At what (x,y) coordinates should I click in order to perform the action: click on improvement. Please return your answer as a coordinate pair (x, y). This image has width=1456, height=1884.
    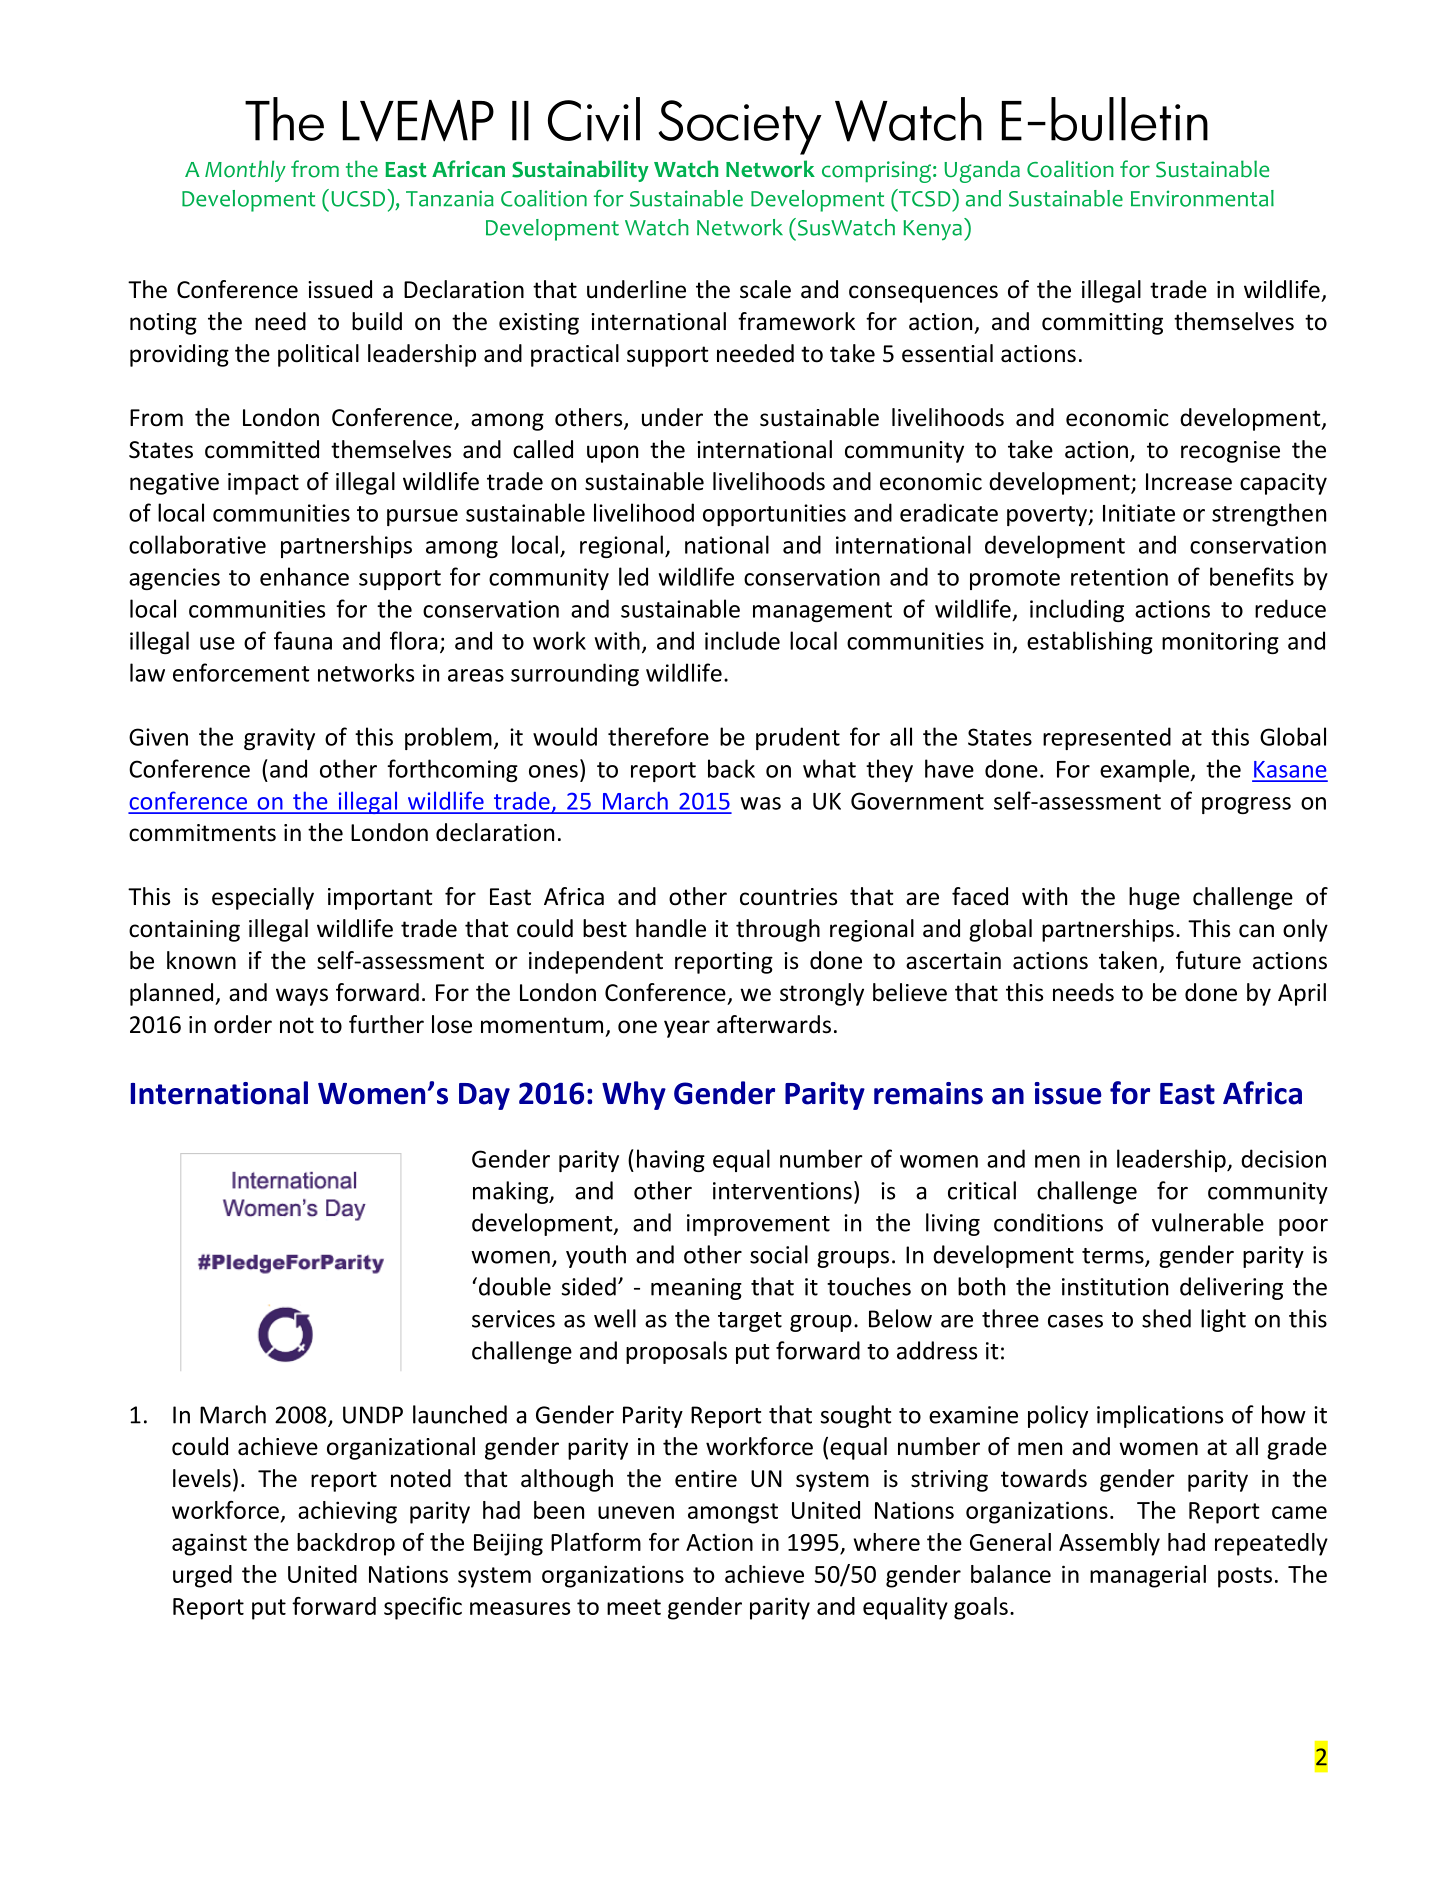
    Looking at the image, I should click on (758, 1225).
